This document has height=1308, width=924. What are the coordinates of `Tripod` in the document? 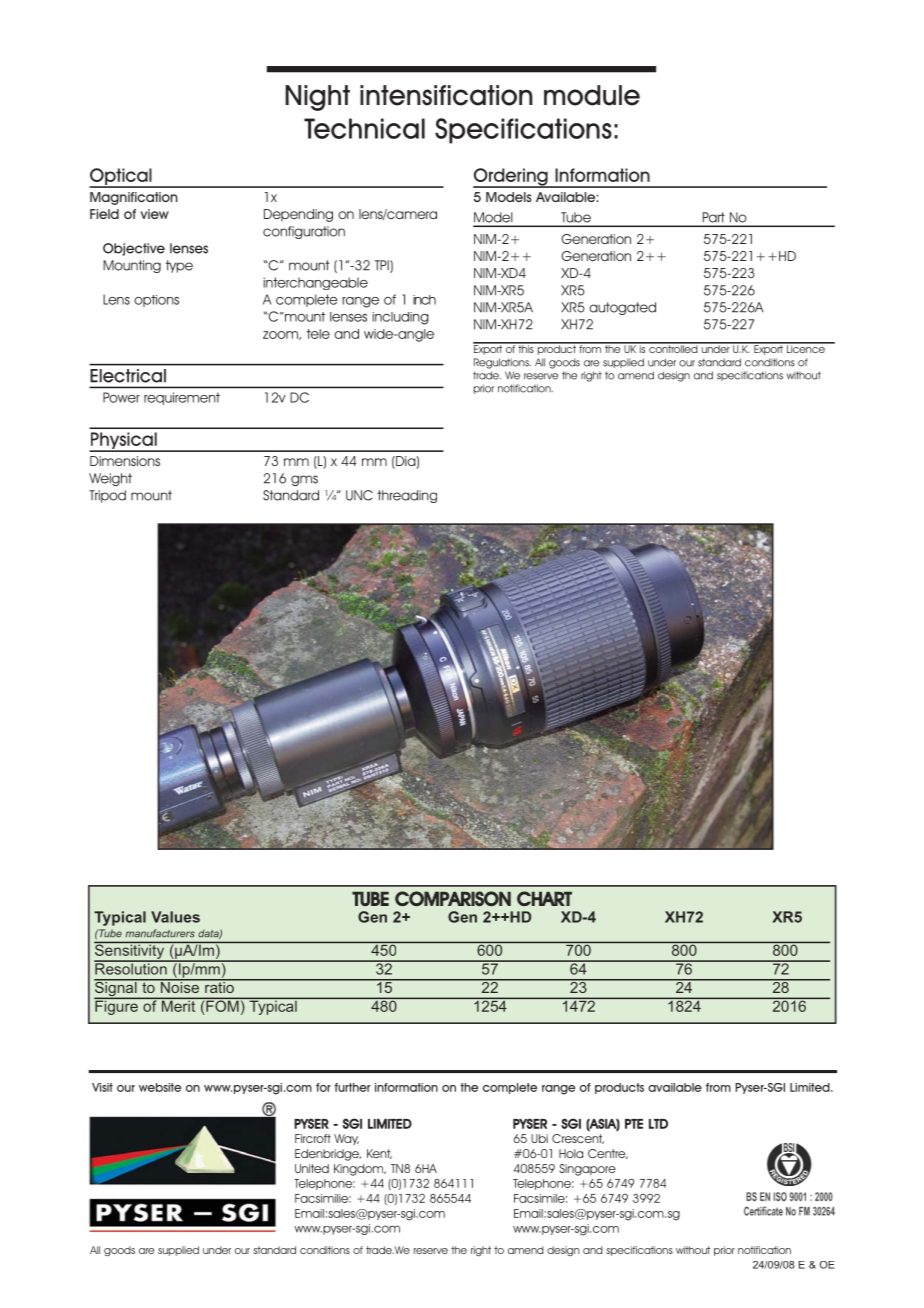 It's located at (107, 496).
